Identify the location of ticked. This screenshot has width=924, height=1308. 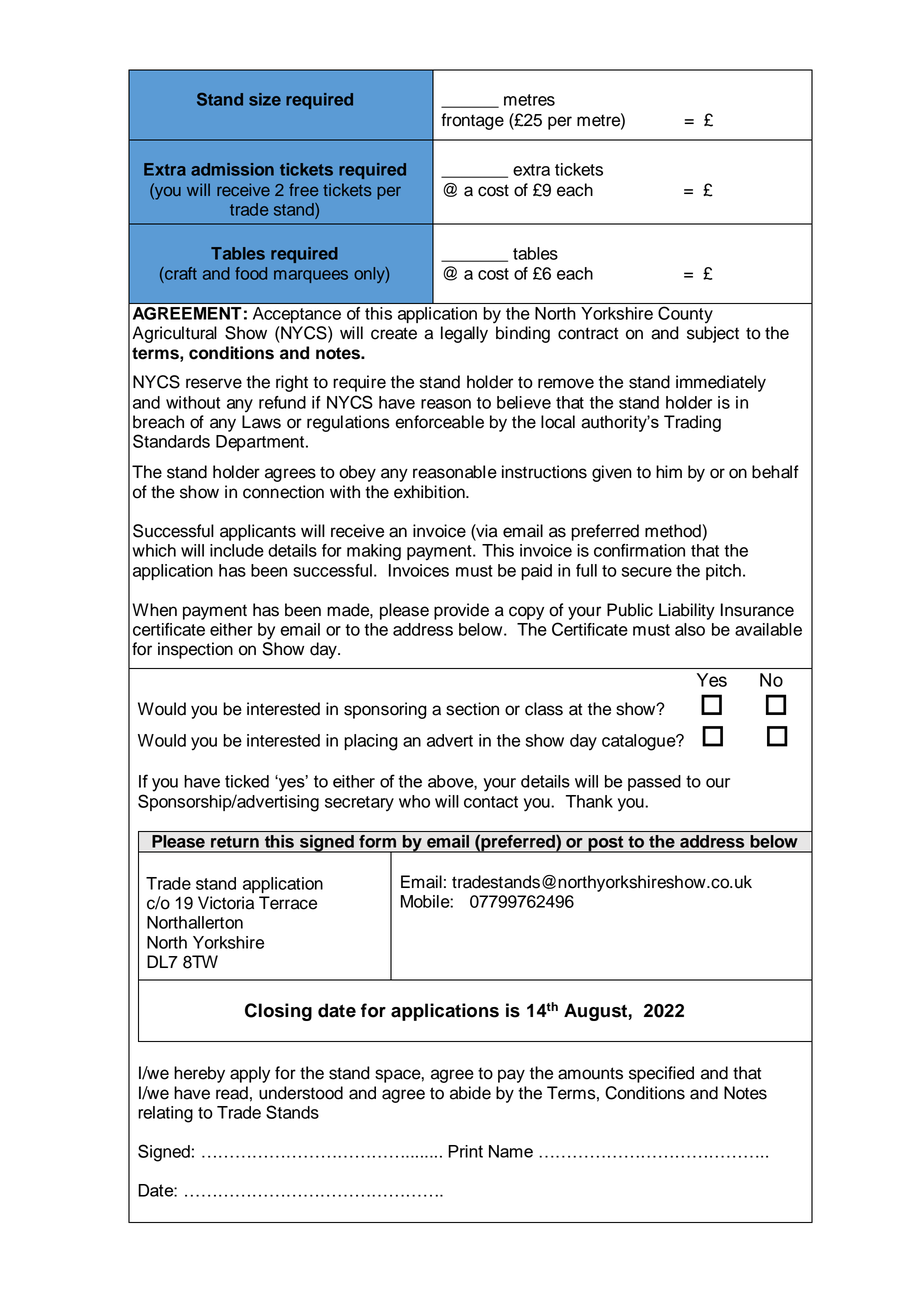
(247, 781).
